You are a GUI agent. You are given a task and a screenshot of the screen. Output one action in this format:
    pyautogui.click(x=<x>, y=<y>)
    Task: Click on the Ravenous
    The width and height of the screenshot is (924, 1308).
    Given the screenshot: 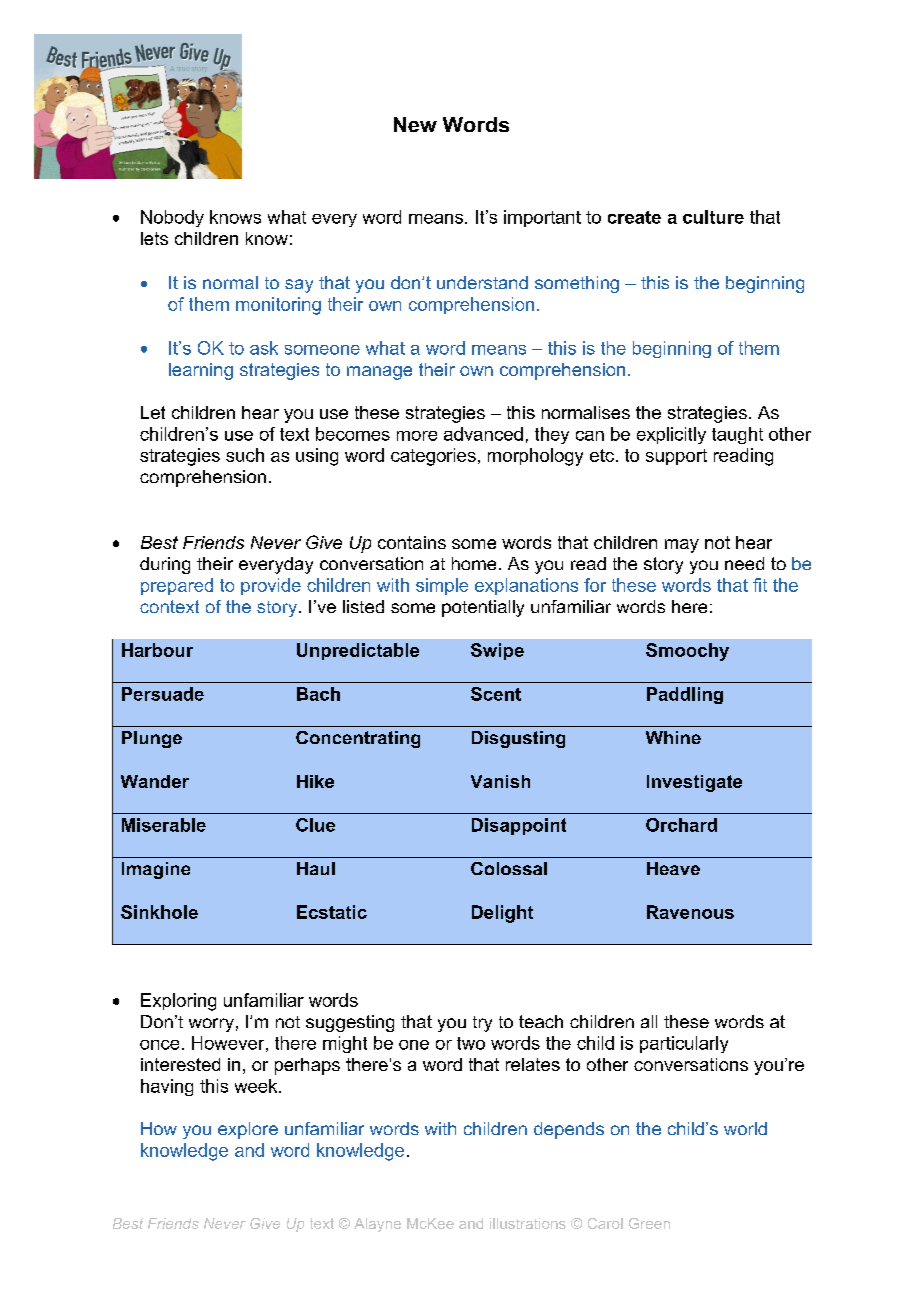 What is the action you would take?
    pyautogui.click(x=690, y=912)
